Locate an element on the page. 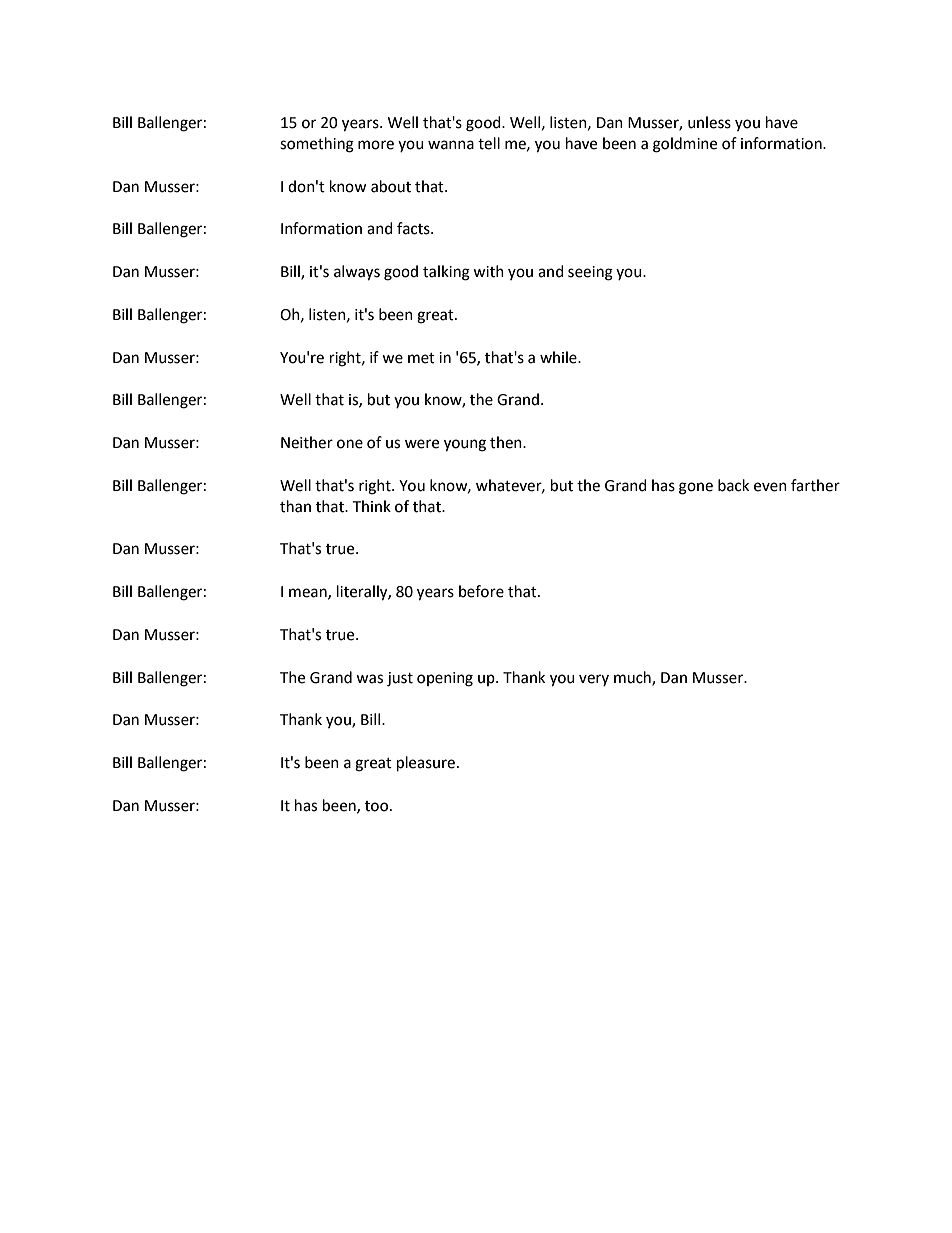 This document has height=1233, width=952. then is located at coordinates (507, 442).
